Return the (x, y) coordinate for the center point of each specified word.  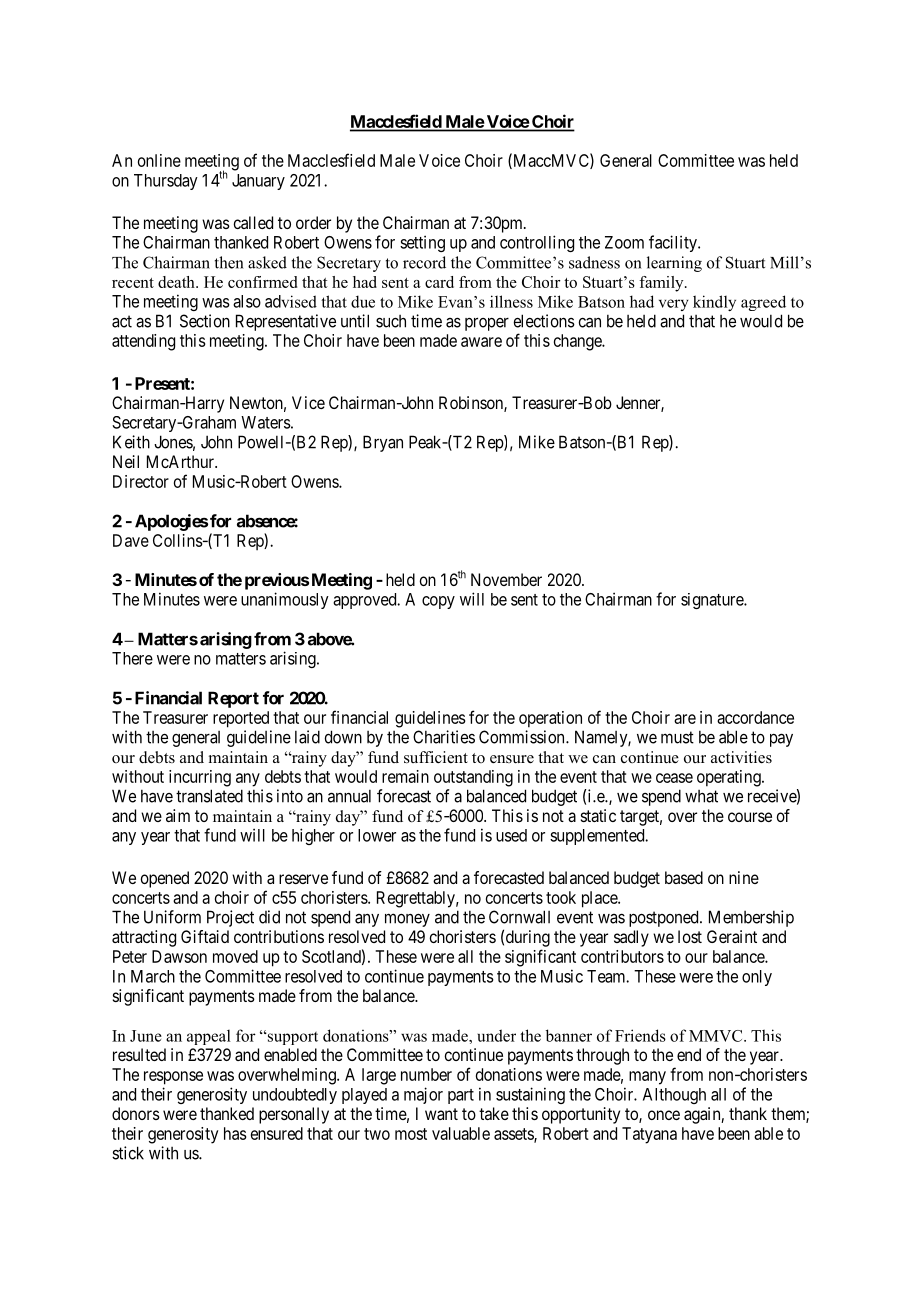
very (674, 305)
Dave (131, 540)
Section (205, 321)
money (407, 920)
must (677, 737)
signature (713, 601)
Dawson (179, 956)
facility (674, 243)
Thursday (166, 182)
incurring (200, 778)
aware (481, 342)
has (235, 1133)
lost (690, 936)
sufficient (436, 757)
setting (422, 243)
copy (438, 602)
